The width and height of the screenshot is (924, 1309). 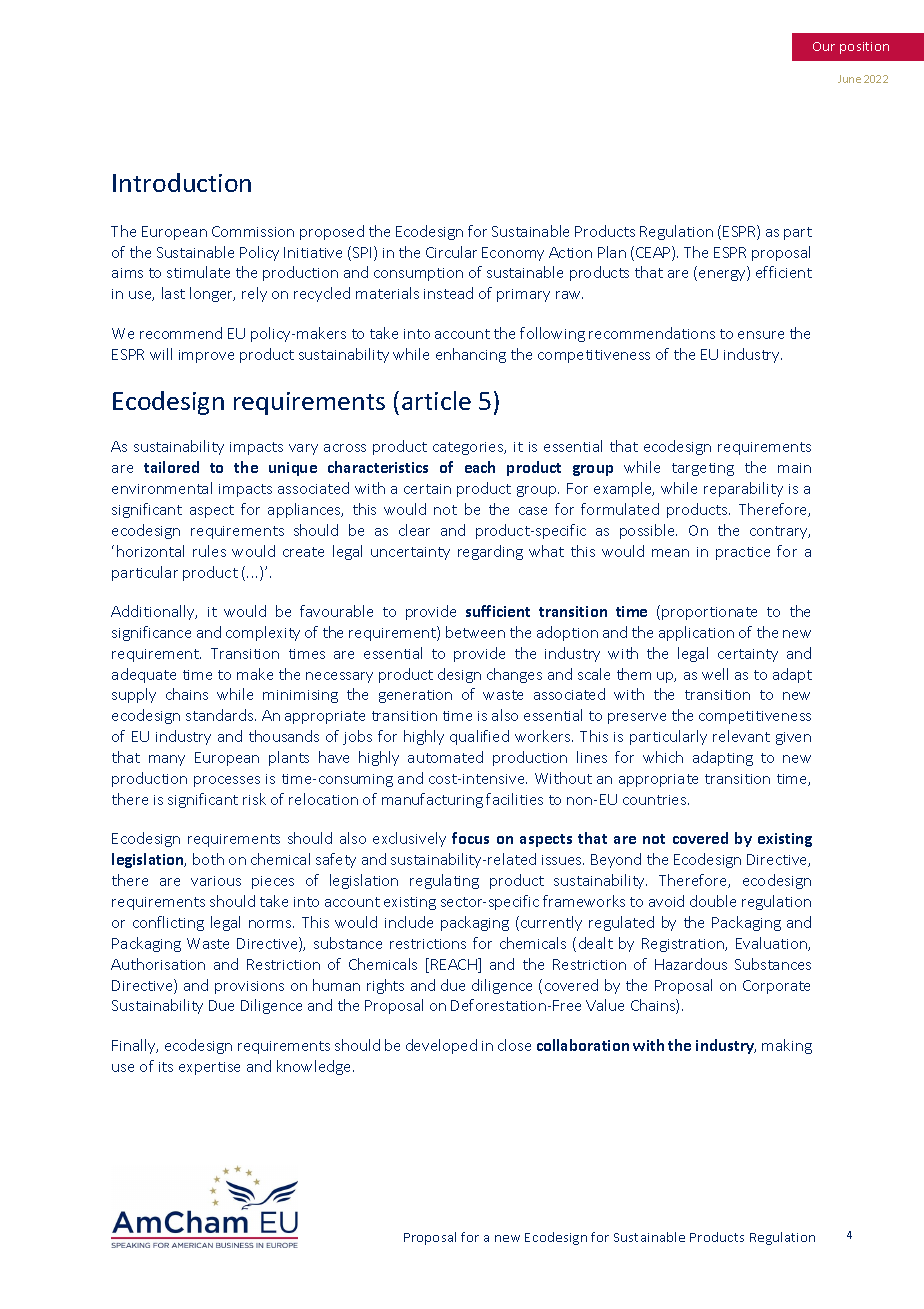 I want to click on ensure, so click(x=761, y=335).
